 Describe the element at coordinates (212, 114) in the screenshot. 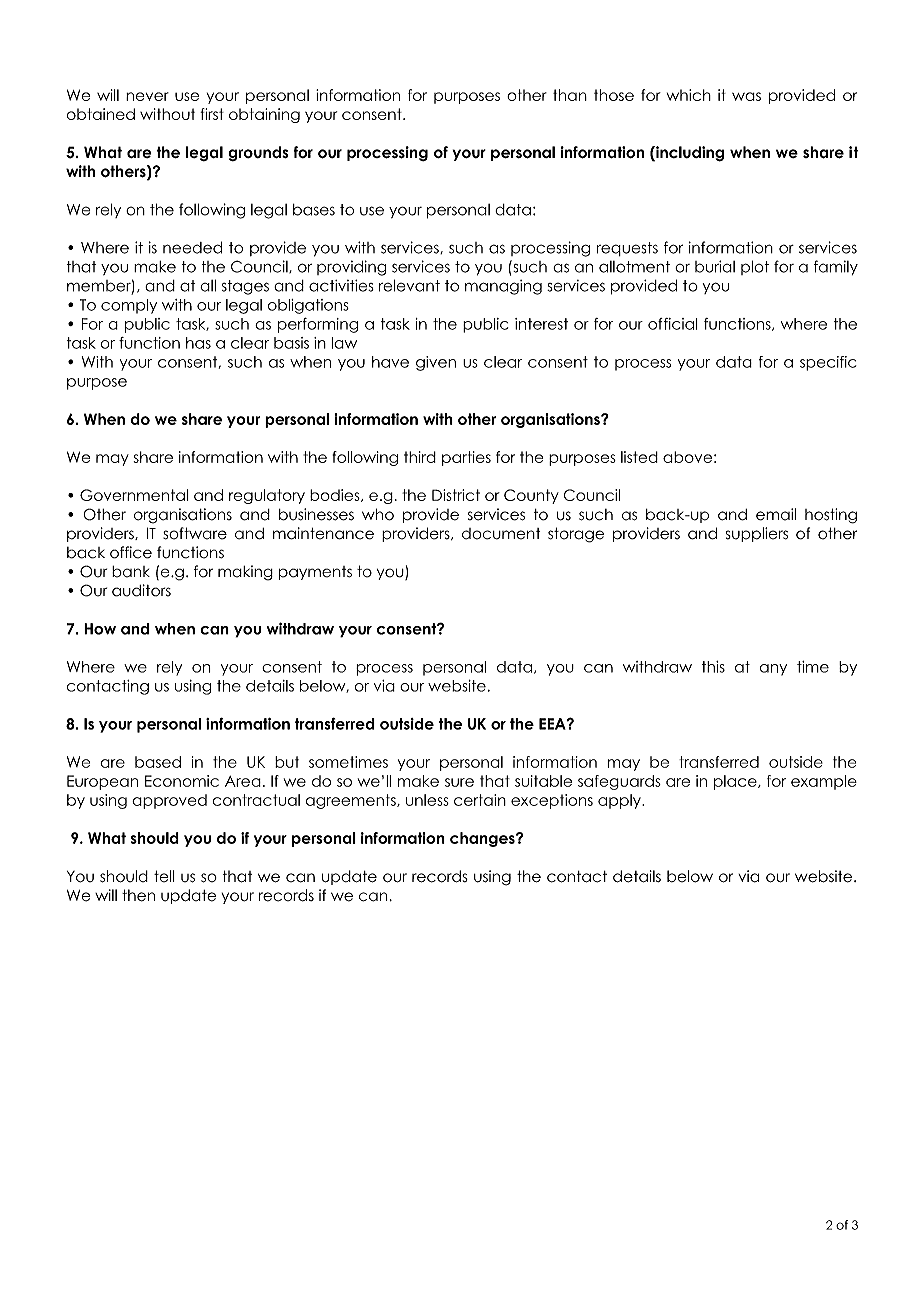

I see `first` at that location.
